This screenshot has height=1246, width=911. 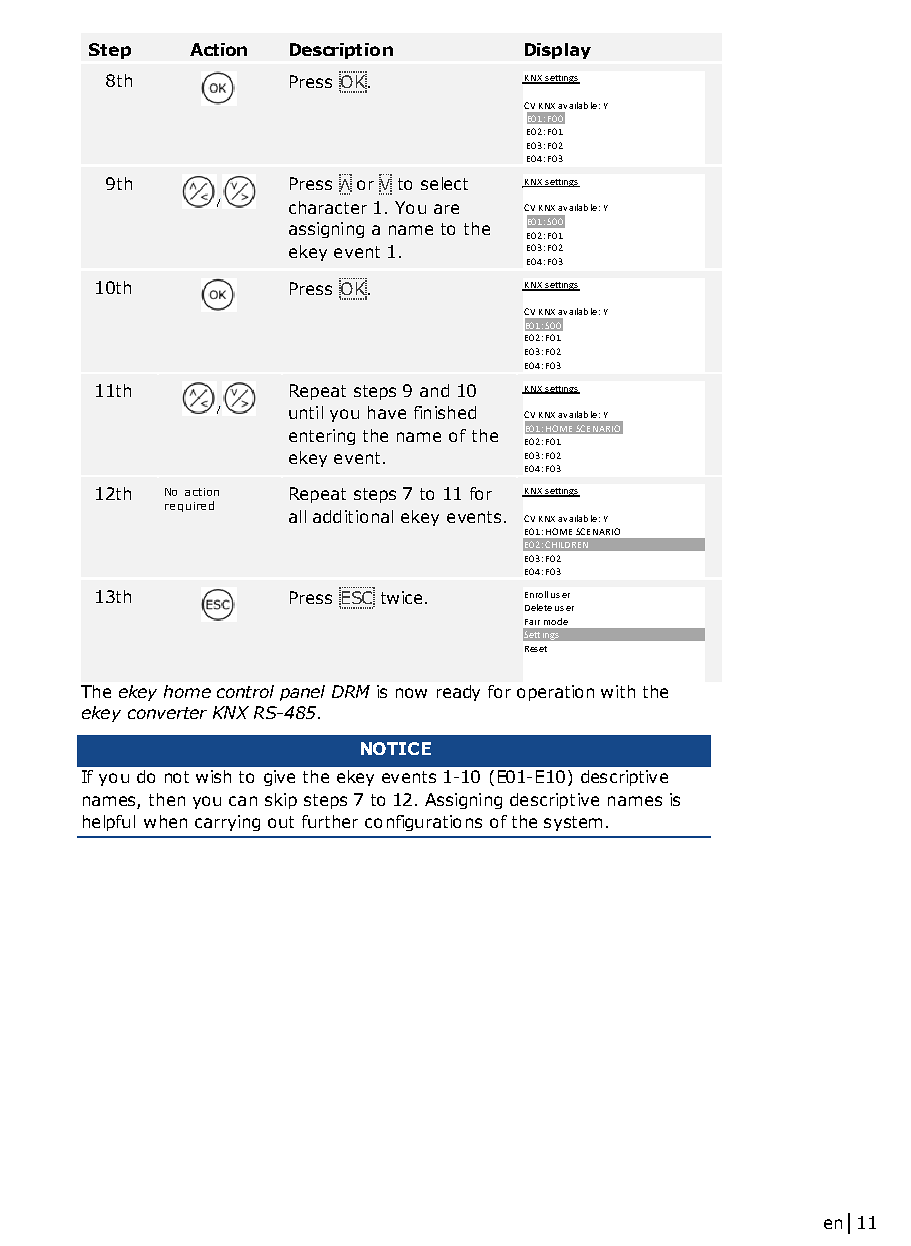 What do you see at coordinates (446, 209) in the screenshot?
I see `are` at bounding box center [446, 209].
